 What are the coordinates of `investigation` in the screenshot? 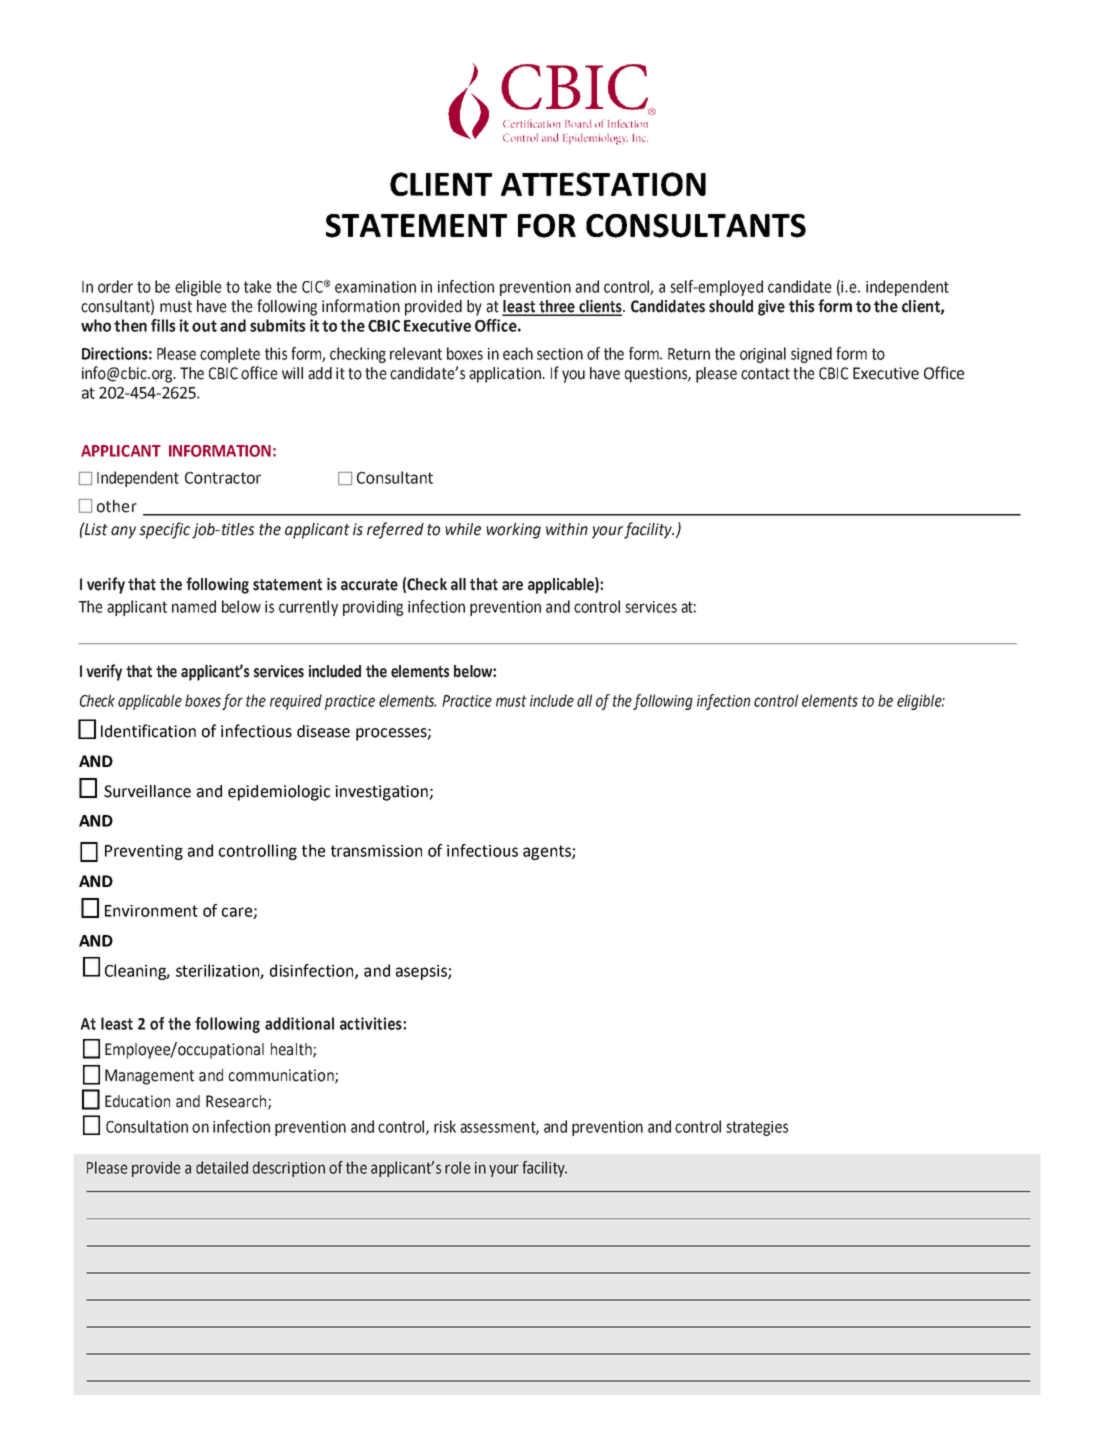 It's located at (382, 793).
